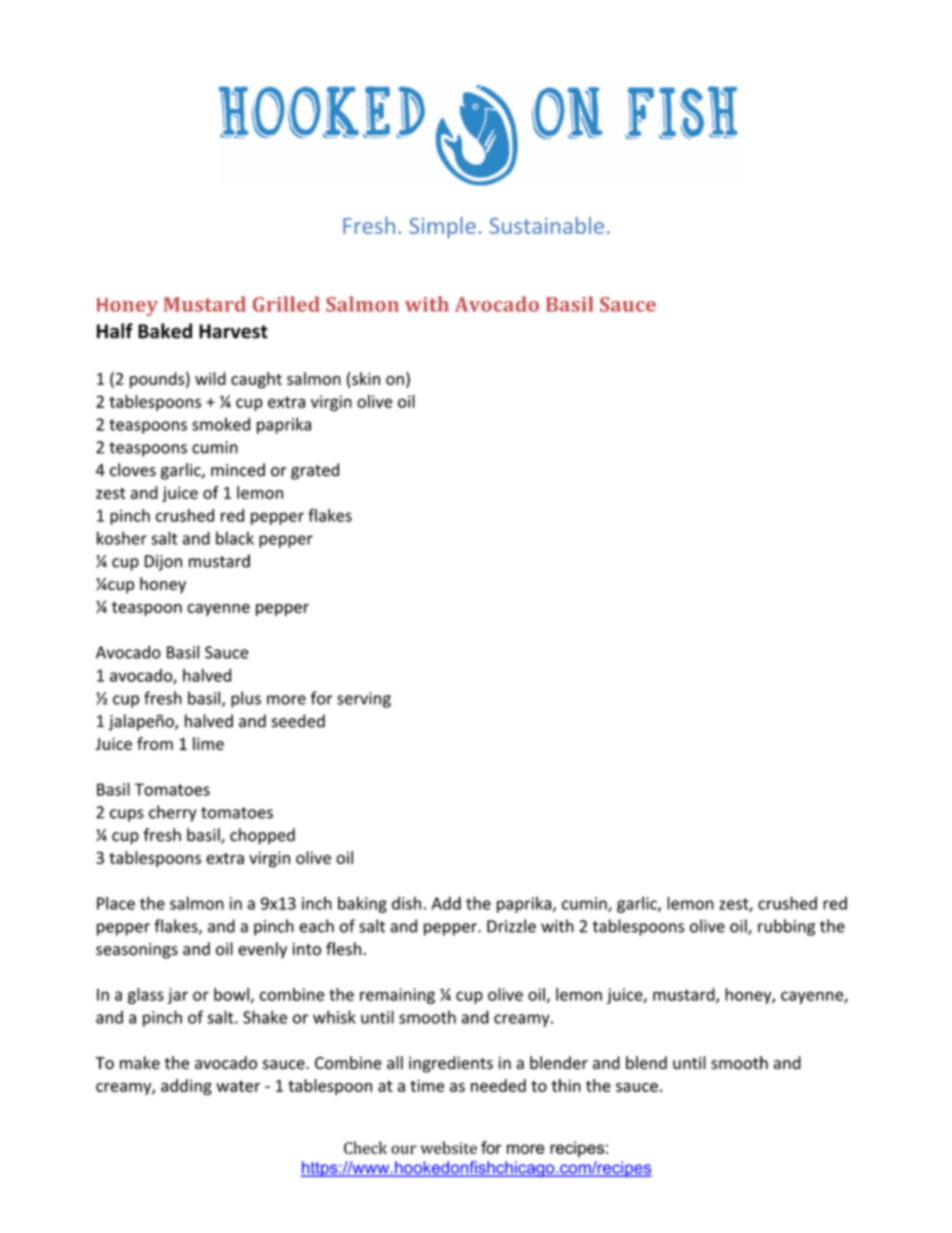  I want to click on skin, so click(365, 378).
